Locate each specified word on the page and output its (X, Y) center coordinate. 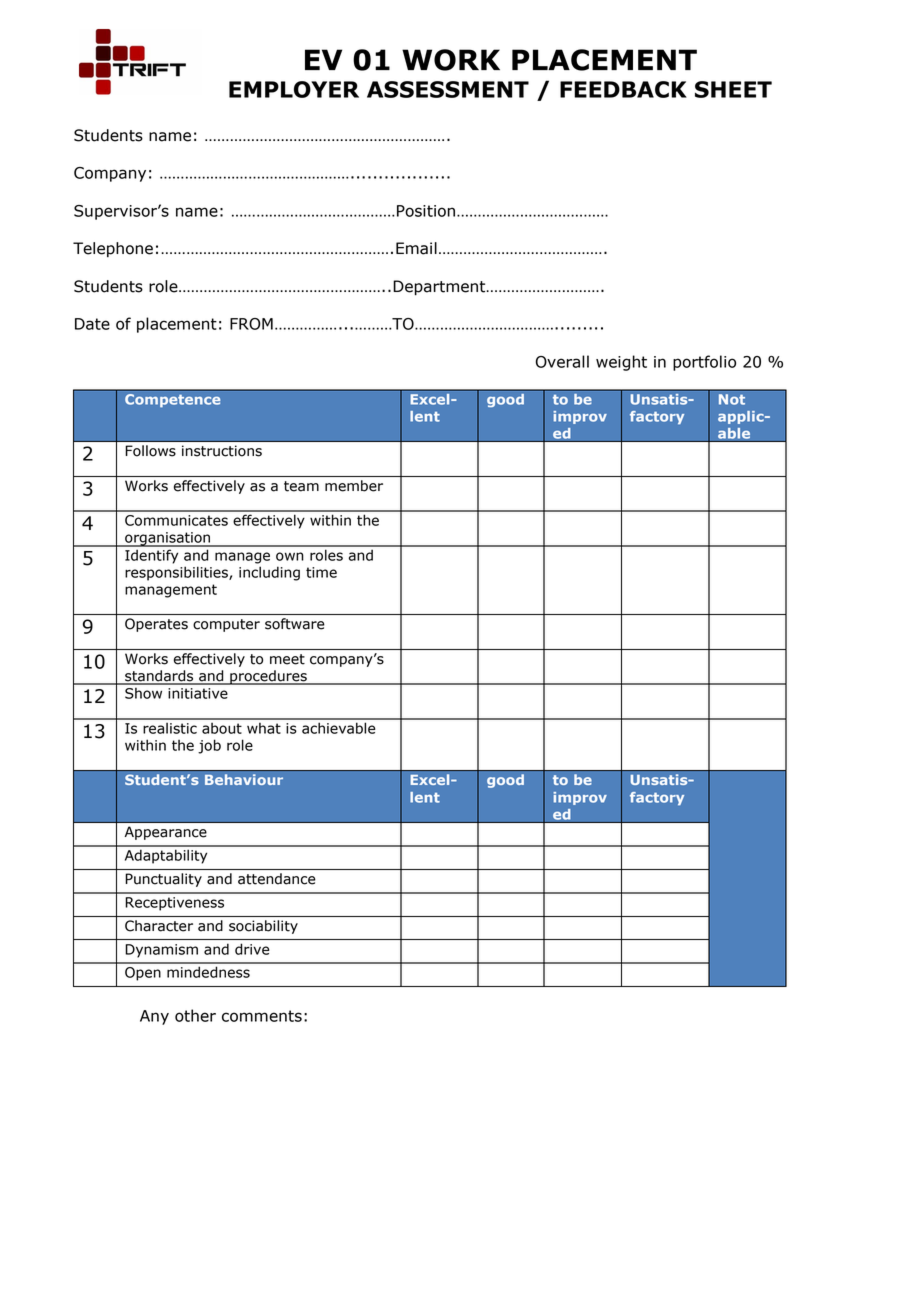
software (294, 624)
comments (262, 1016)
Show (143, 693)
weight (621, 363)
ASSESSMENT (448, 89)
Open (143, 974)
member (354, 486)
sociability (263, 927)
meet (287, 659)
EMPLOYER (294, 89)
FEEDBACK (623, 89)
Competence (172, 401)
